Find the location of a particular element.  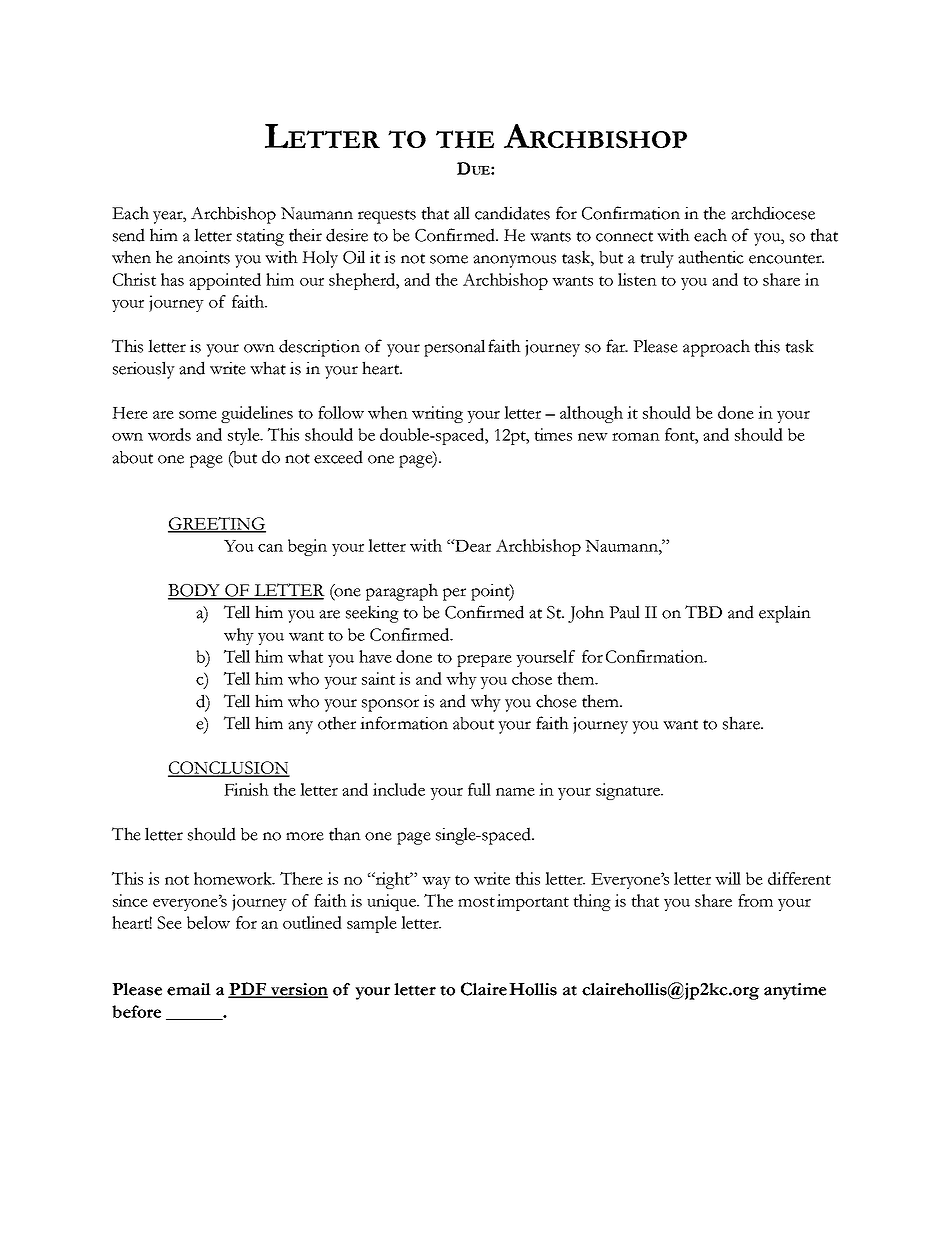

signature is located at coordinates (629, 791).
